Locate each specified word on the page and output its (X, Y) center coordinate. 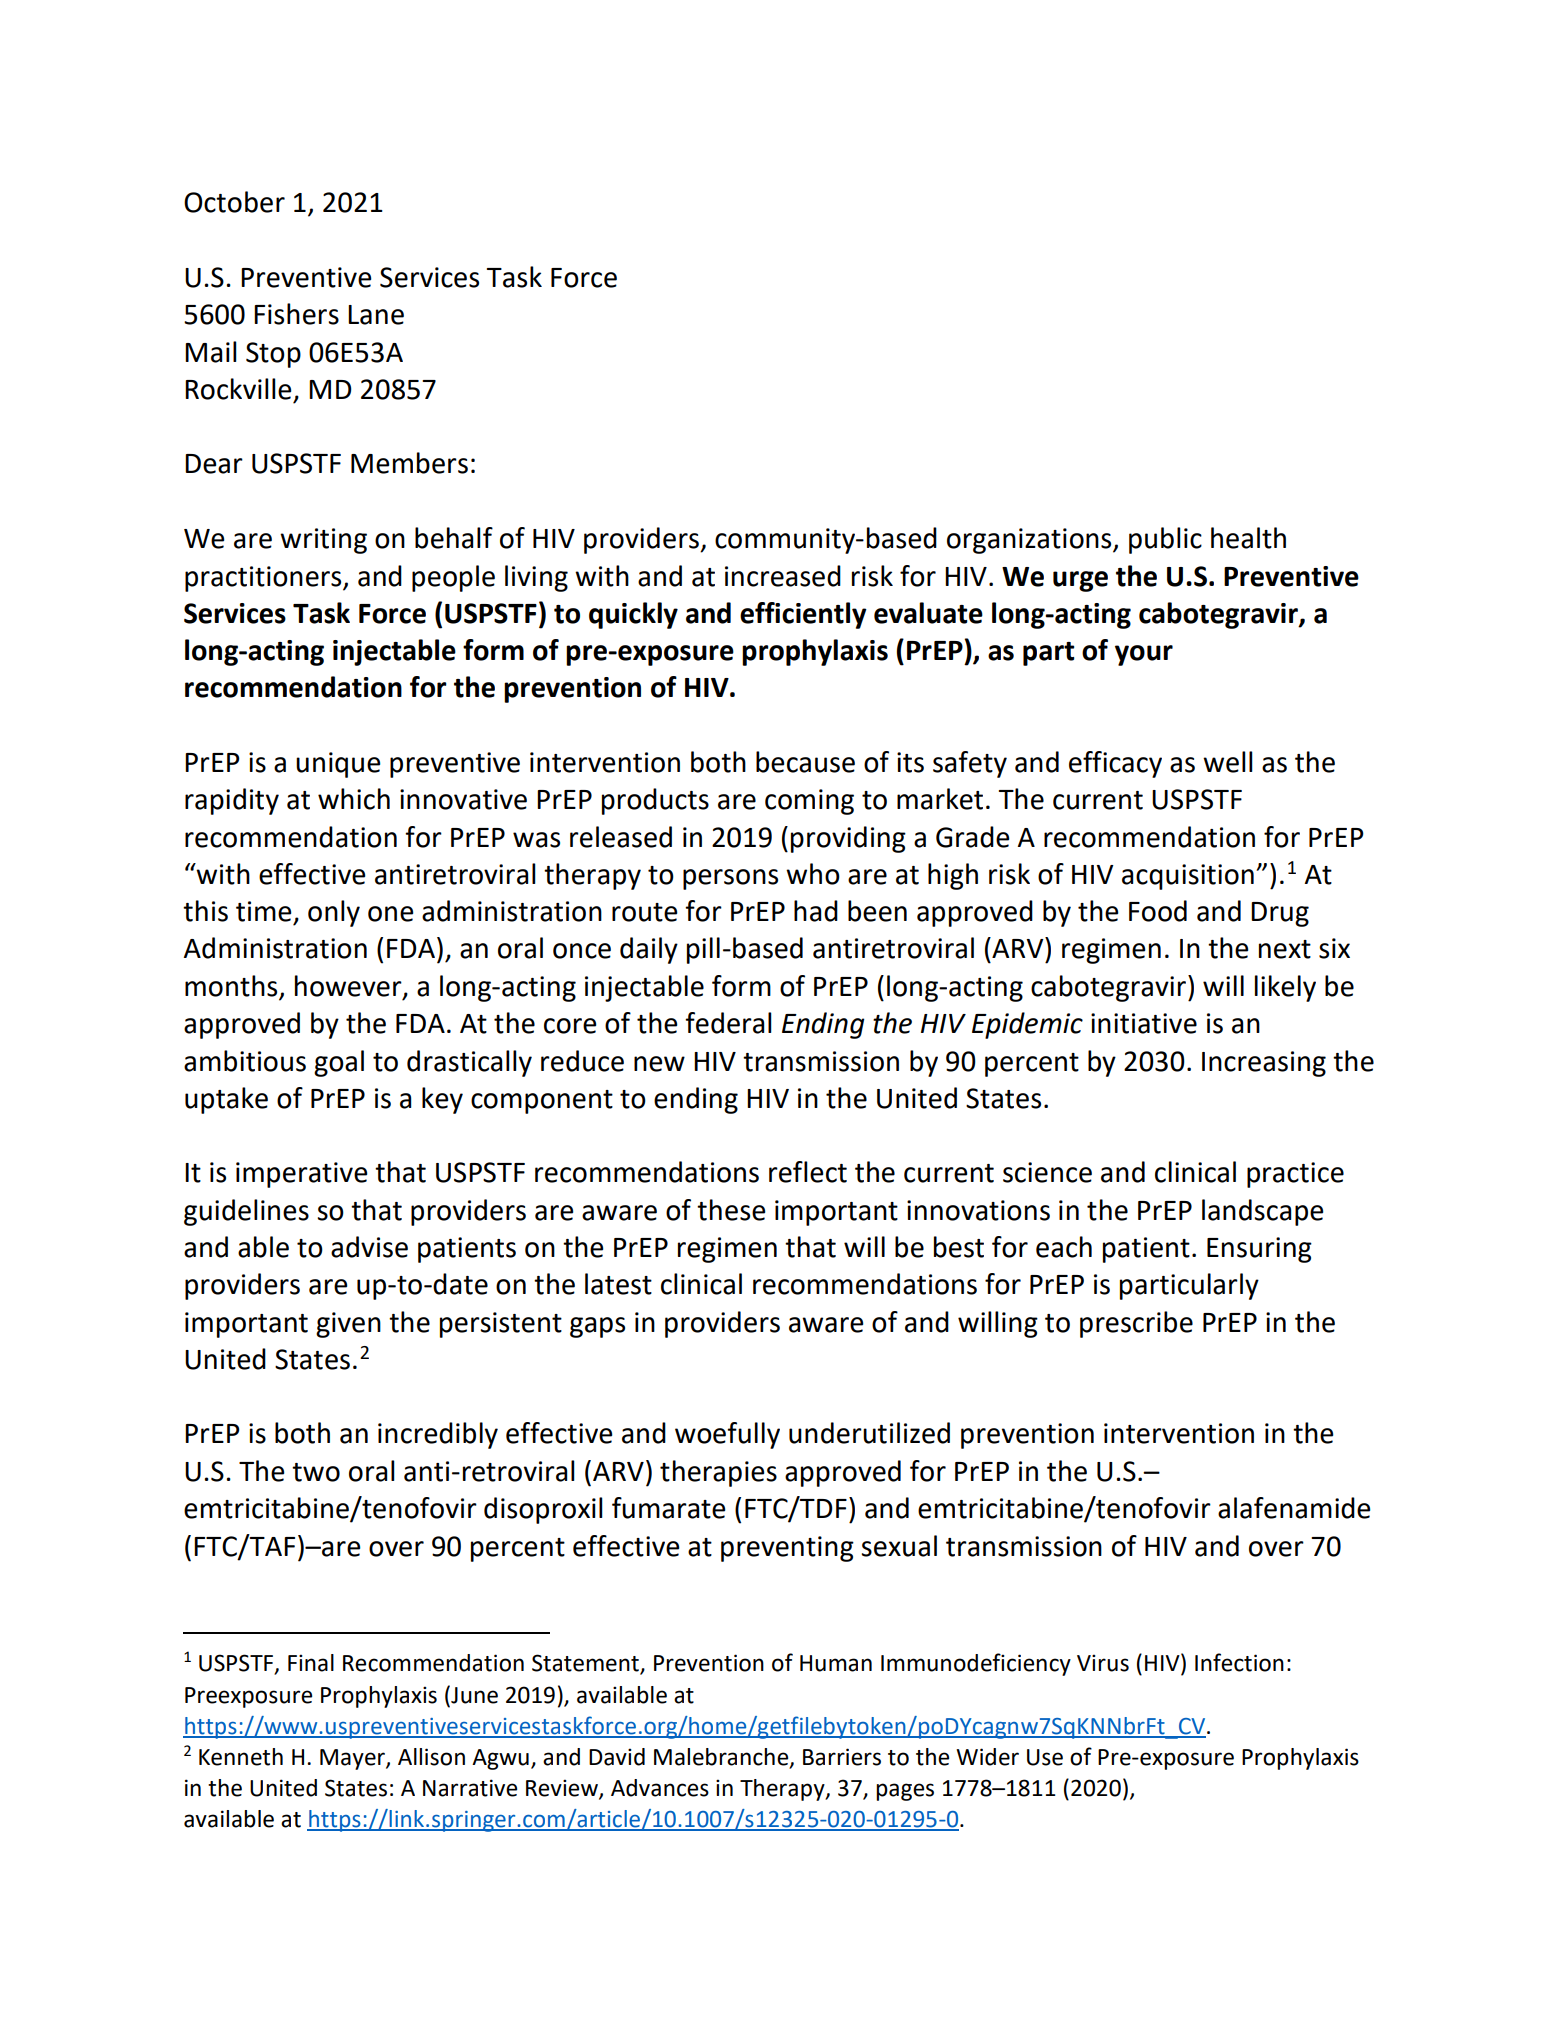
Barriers (842, 1757)
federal (728, 1023)
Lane (376, 315)
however (349, 986)
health (1248, 538)
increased (783, 576)
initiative (1144, 1023)
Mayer (353, 1759)
